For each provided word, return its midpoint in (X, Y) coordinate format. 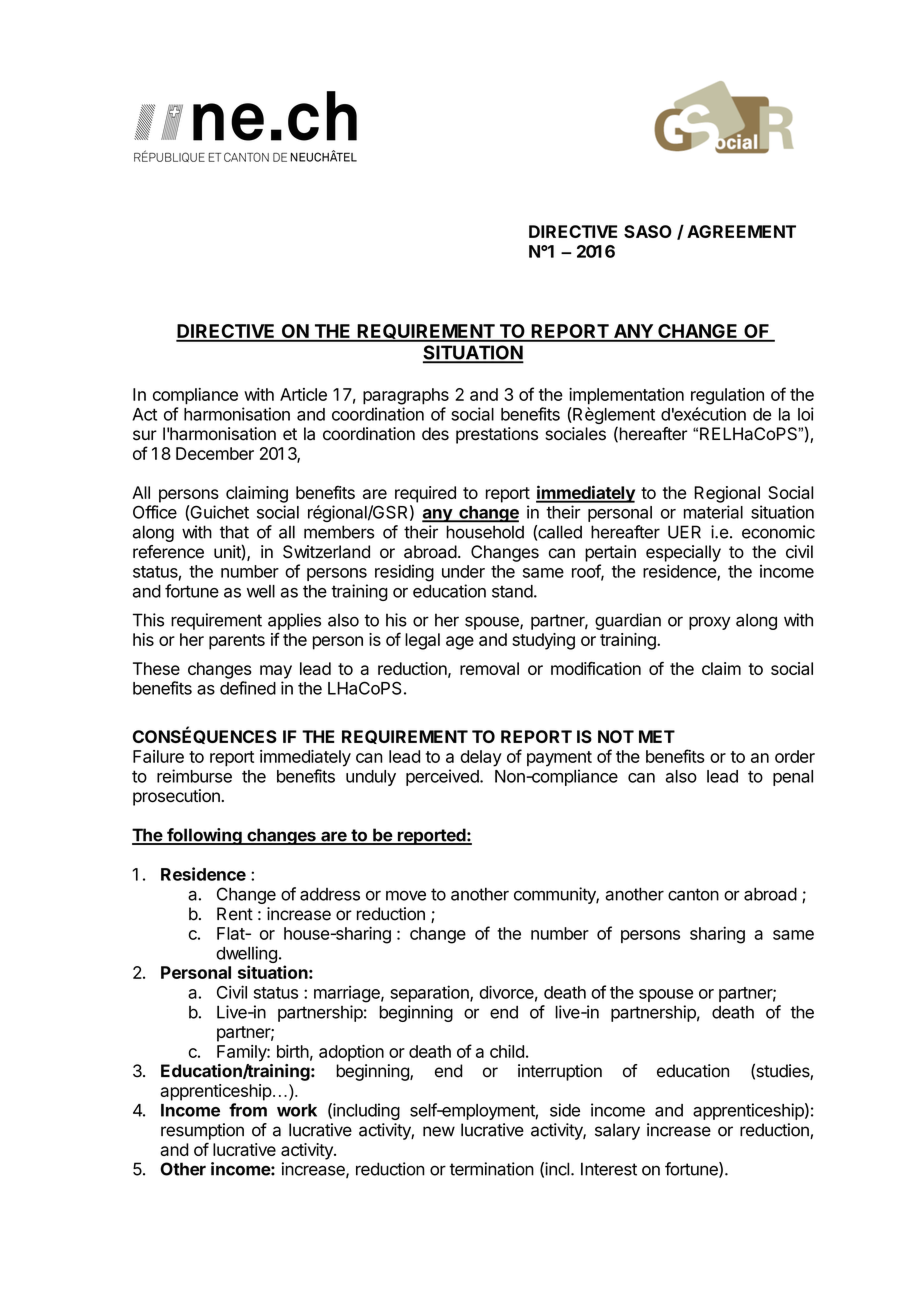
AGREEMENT (741, 231)
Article (303, 394)
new (439, 1131)
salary (617, 1131)
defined (248, 688)
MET (657, 736)
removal (489, 668)
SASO (648, 231)
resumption (202, 1131)
